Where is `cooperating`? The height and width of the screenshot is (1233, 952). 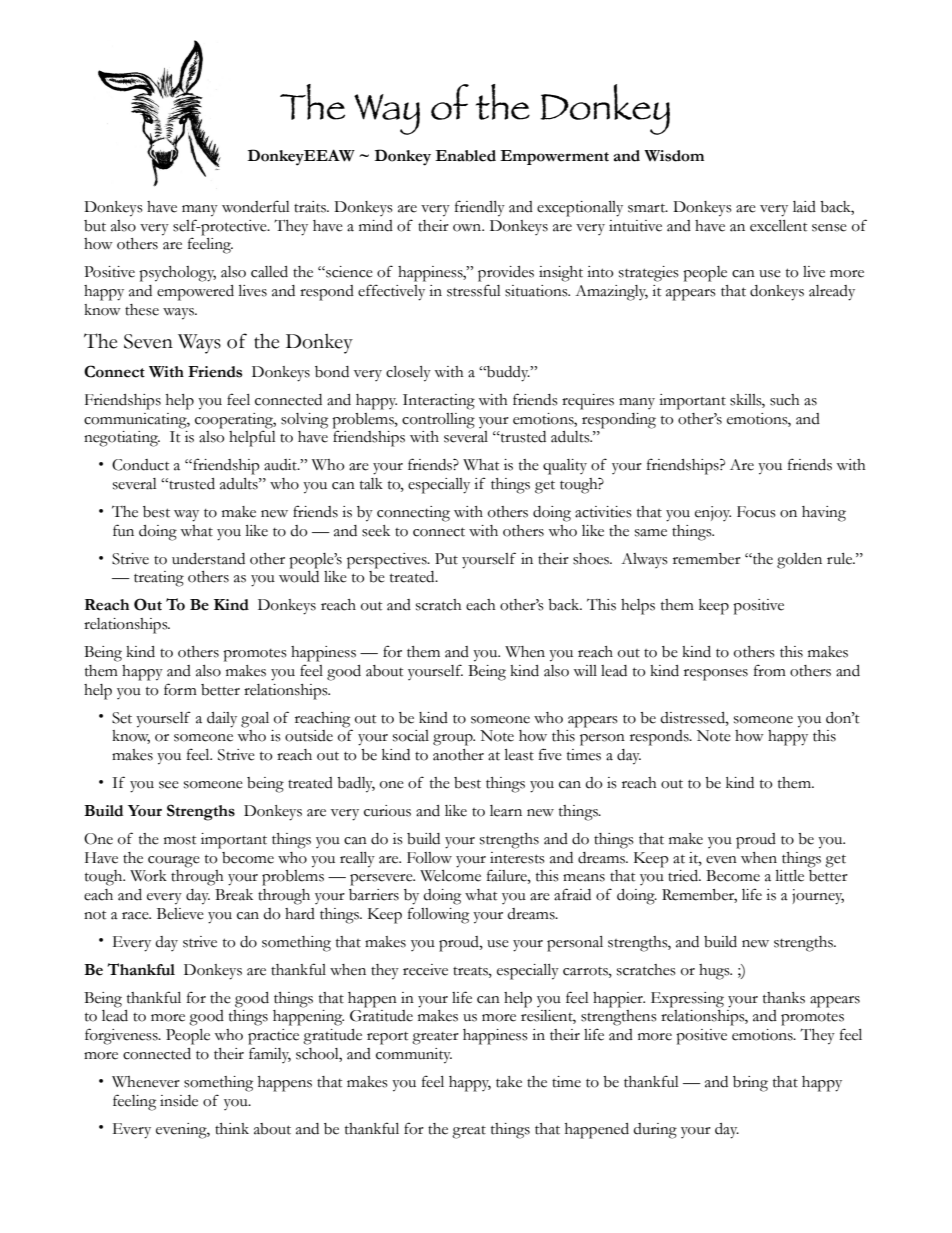 cooperating is located at coordinates (235, 421).
